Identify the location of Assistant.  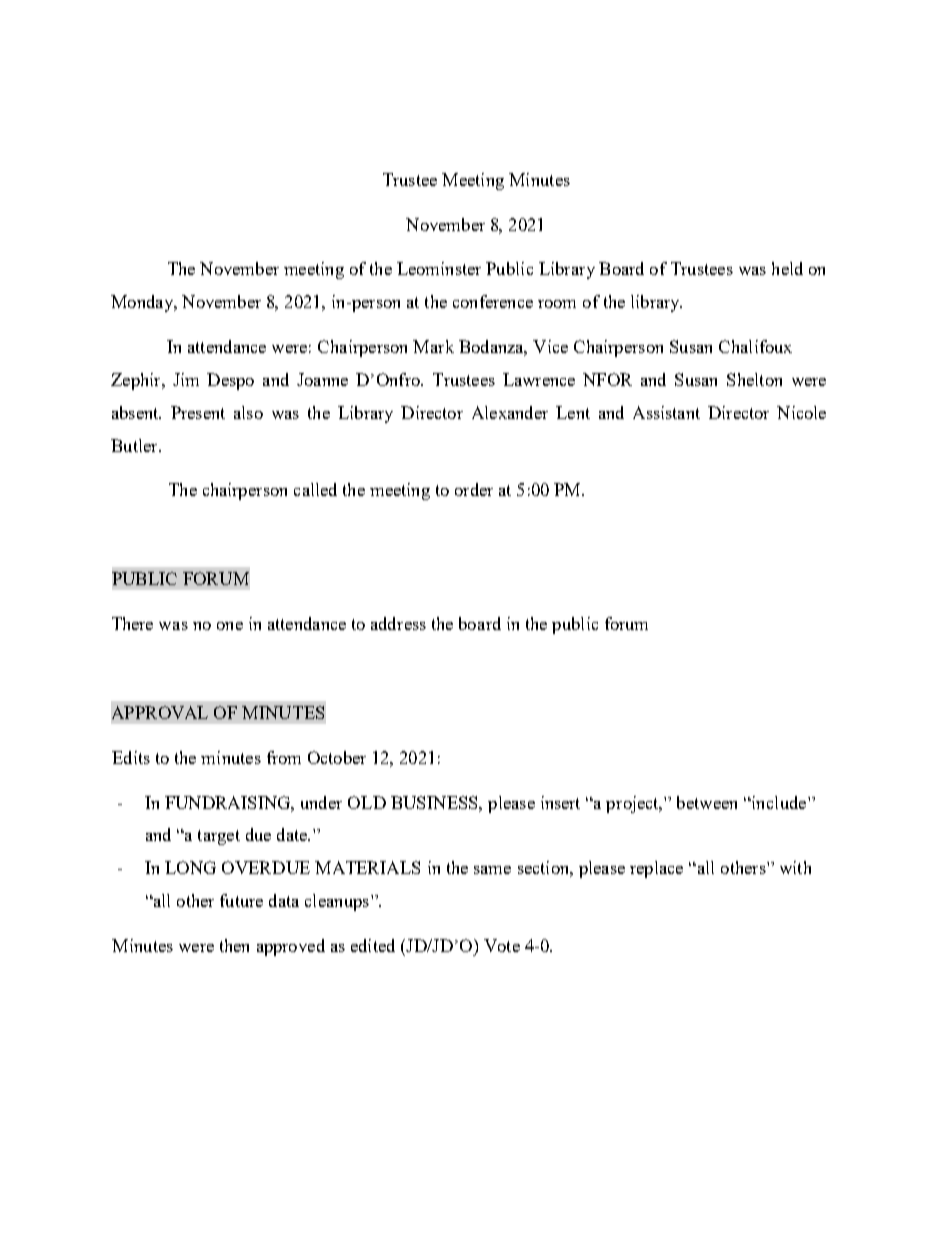
(666, 412).
